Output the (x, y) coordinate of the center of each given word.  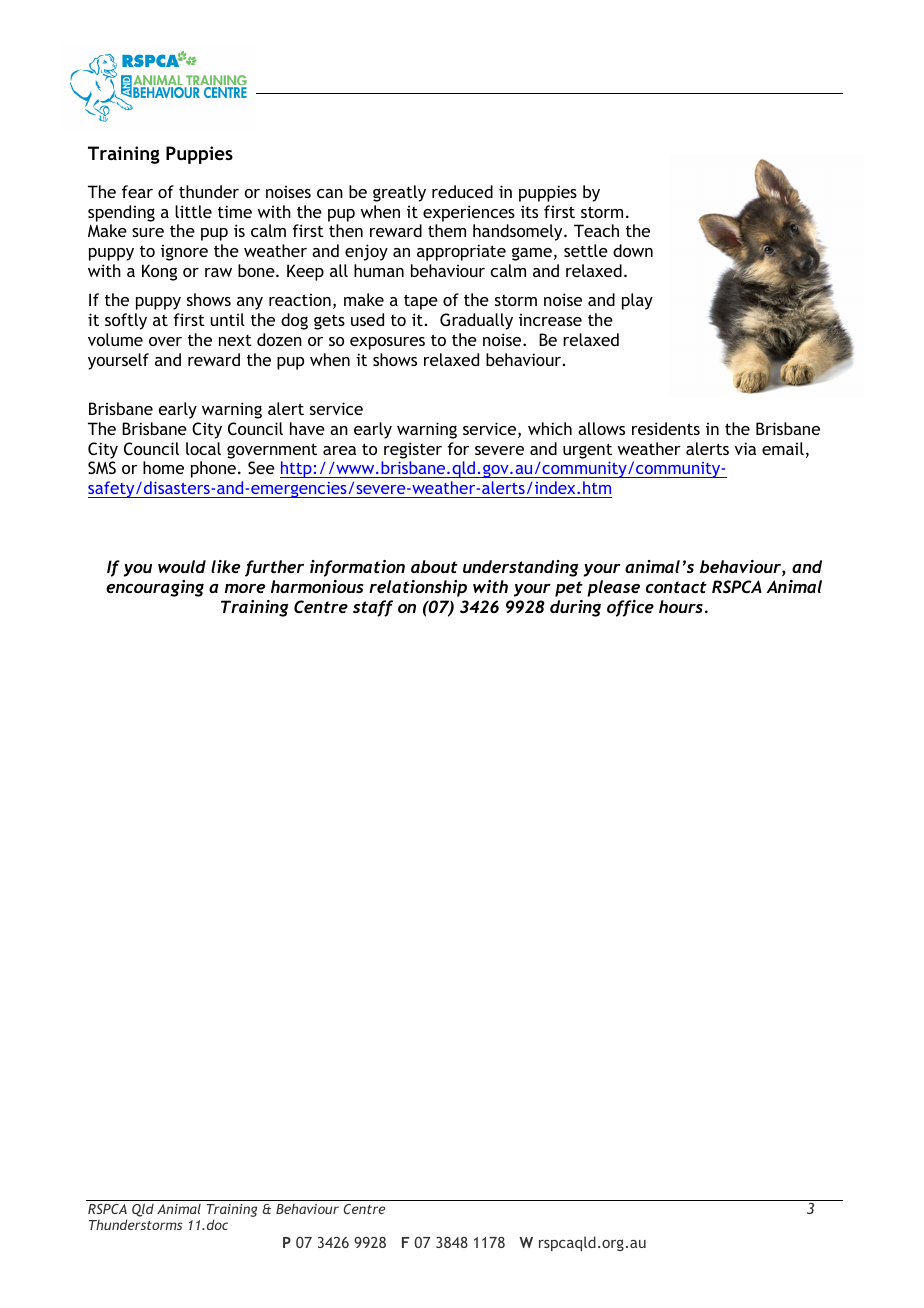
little (193, 211)
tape (421, 302)
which (550, 428)
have (307, 428)
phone (213, 469)
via (745, 448)
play (637, 301)
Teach (596, 230)
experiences (469, 213)
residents (666, 428)
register (413, 450)
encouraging (155, 588)
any (250, 303)
